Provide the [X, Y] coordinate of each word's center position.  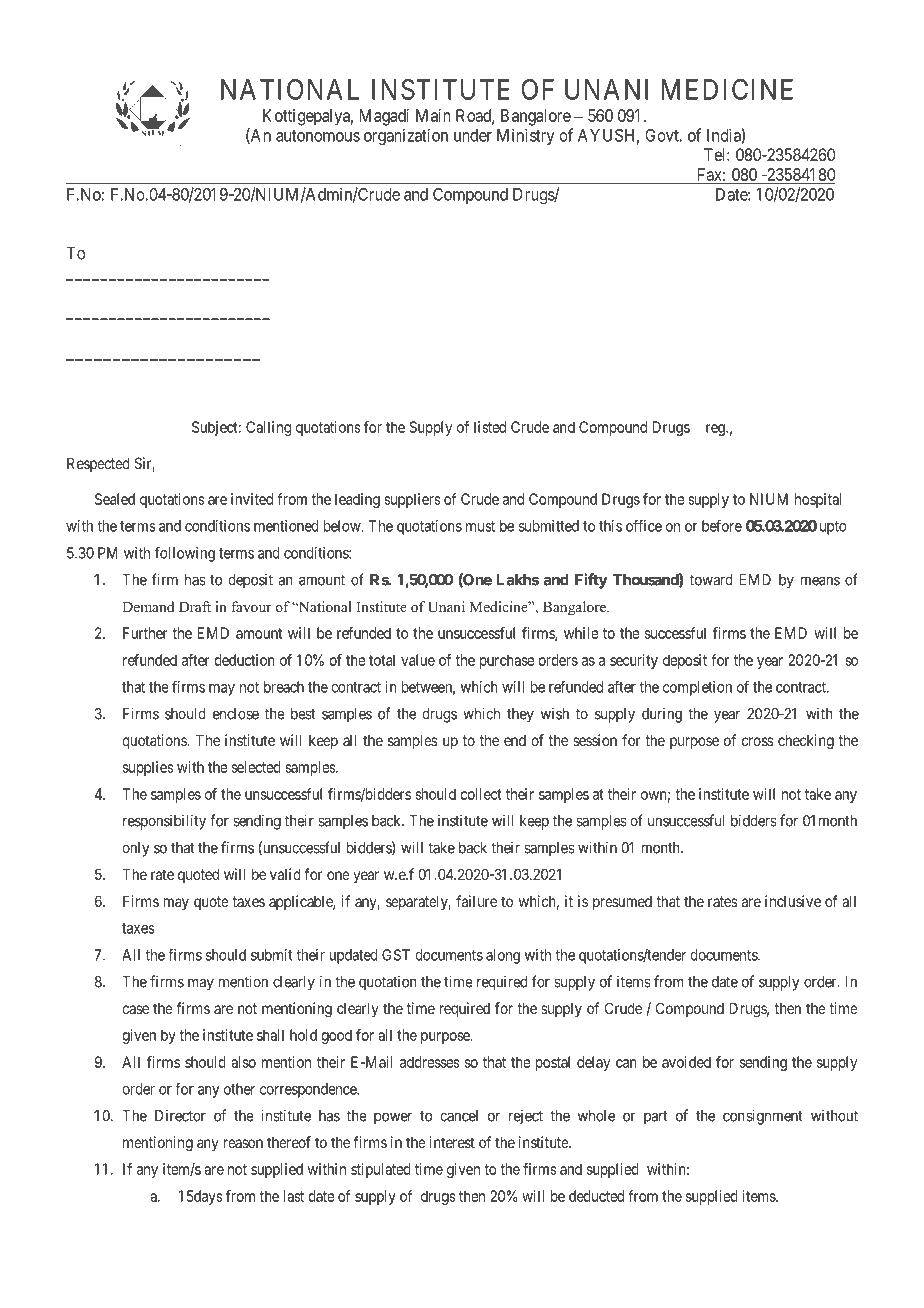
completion [697, 688]
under [473, 135]
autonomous [318, 136]
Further [145, 633]
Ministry [526, 136]
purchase [507, 661]
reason [243, 1143]
